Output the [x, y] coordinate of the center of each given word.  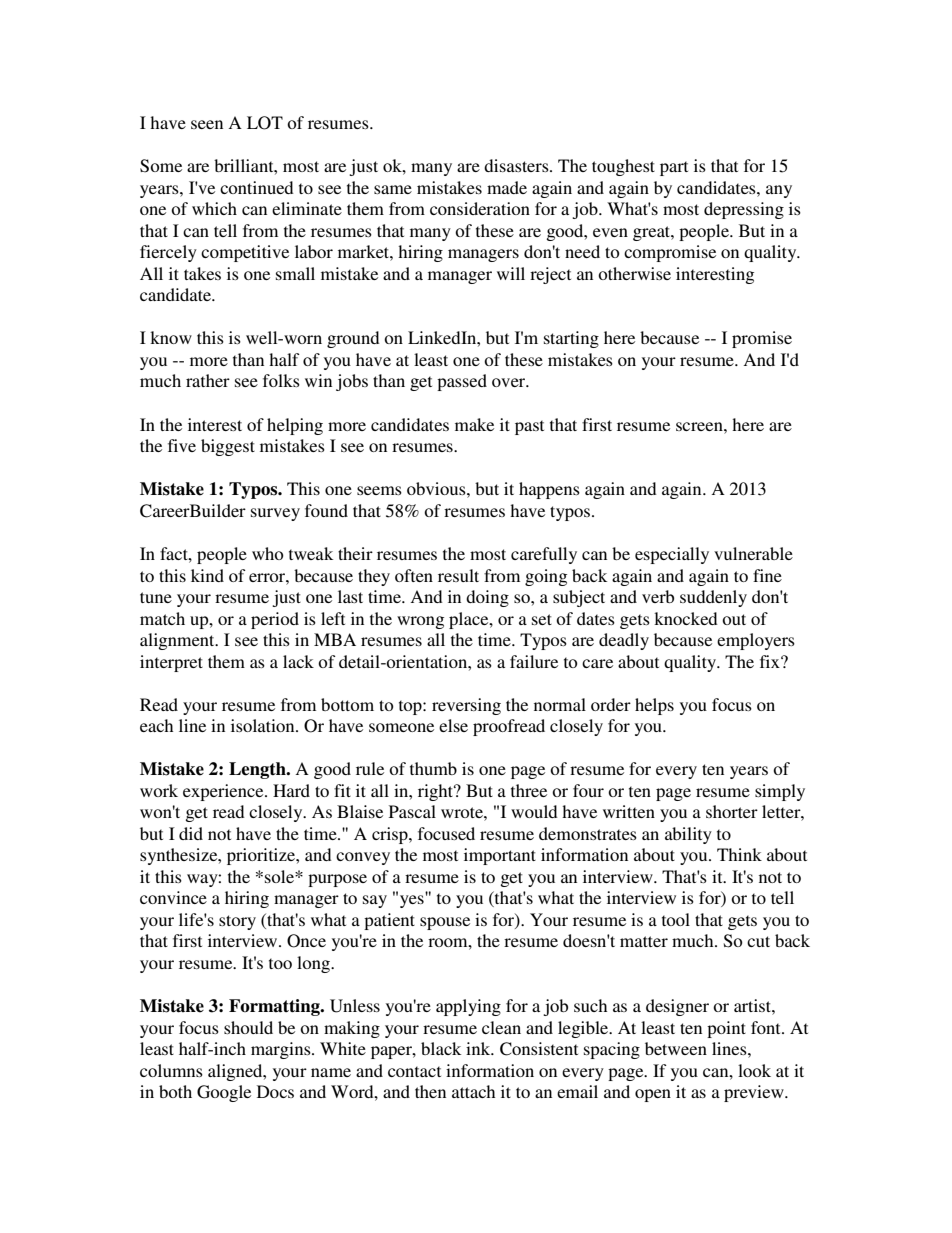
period [275, 620]
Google [224, 1093]
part [674, 168]
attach [473, 1091]
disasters [517, 165]
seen [207, 124]
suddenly [713, 598]
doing [487, 598]
